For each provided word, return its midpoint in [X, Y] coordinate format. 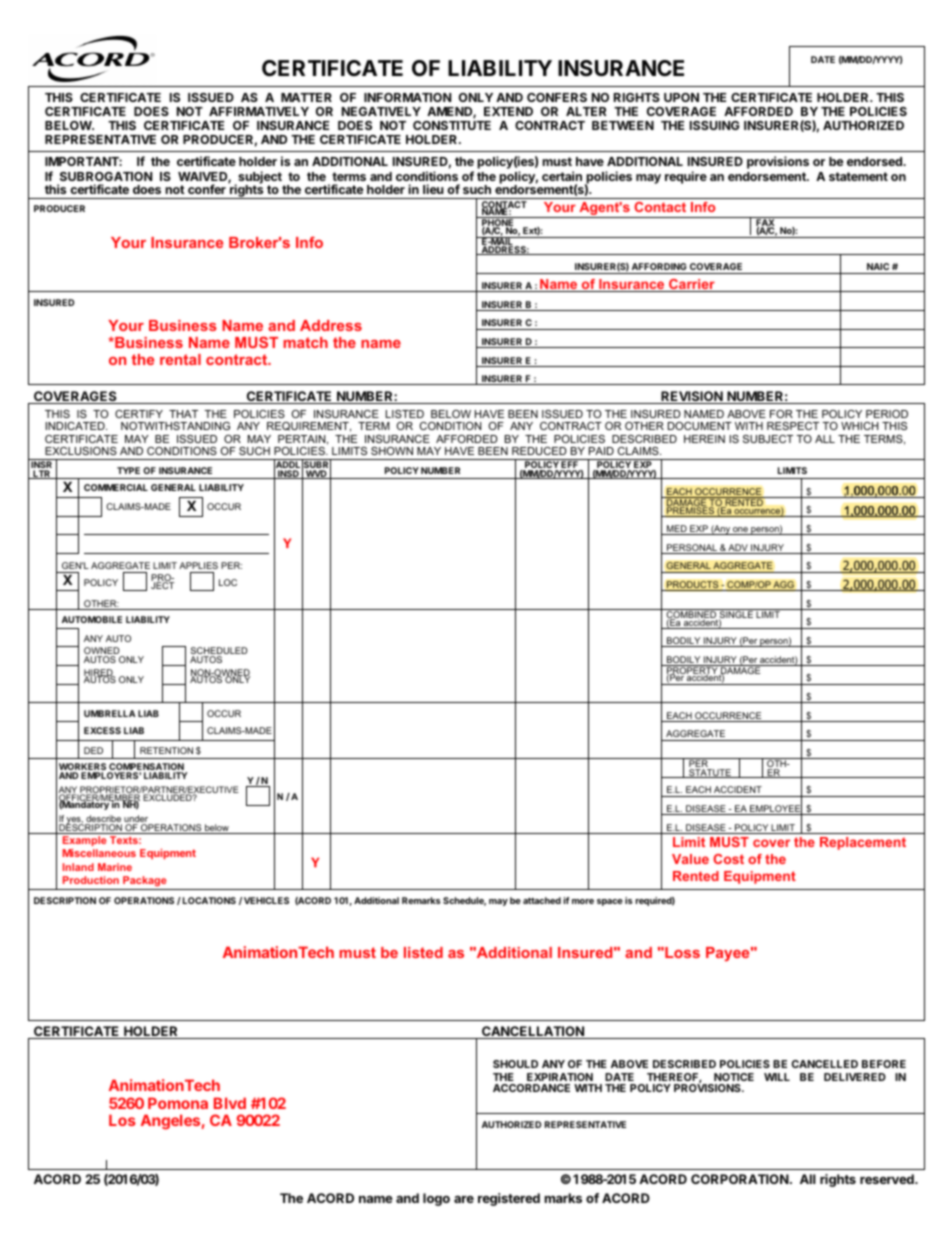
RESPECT [793, 426]
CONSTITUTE [452, 125]
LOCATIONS [209, 900]
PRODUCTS [693, 586]
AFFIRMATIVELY [259, 111]
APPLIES [198, 565]
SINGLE [736, 615]
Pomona [178, 1103]
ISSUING [715, 125]
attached [542, 900]
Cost [728, 859]
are [464, 1199]
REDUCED [539, 451]
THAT [183, 414]
